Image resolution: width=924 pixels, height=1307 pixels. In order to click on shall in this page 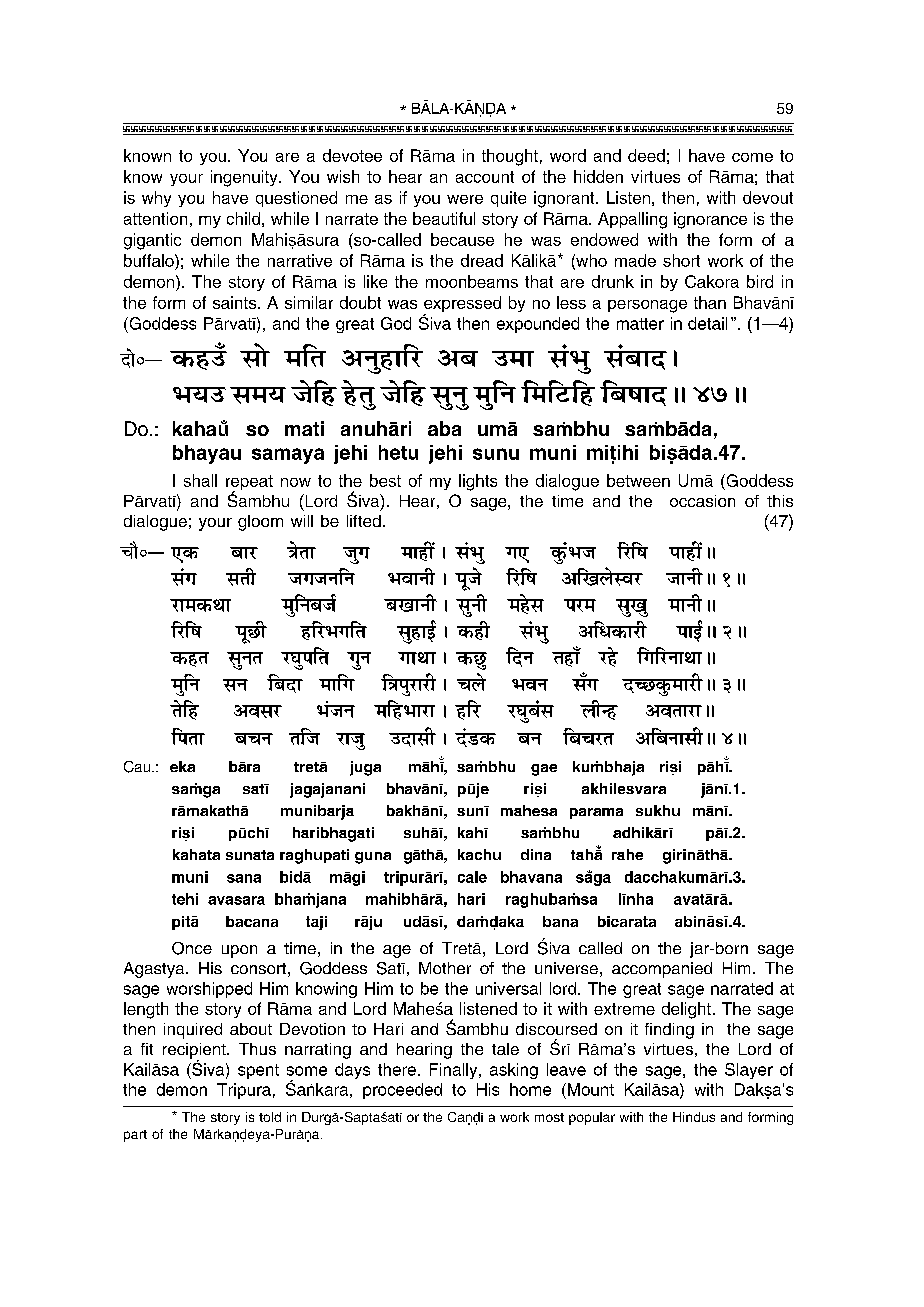, I will do `click(200, 480)`.
